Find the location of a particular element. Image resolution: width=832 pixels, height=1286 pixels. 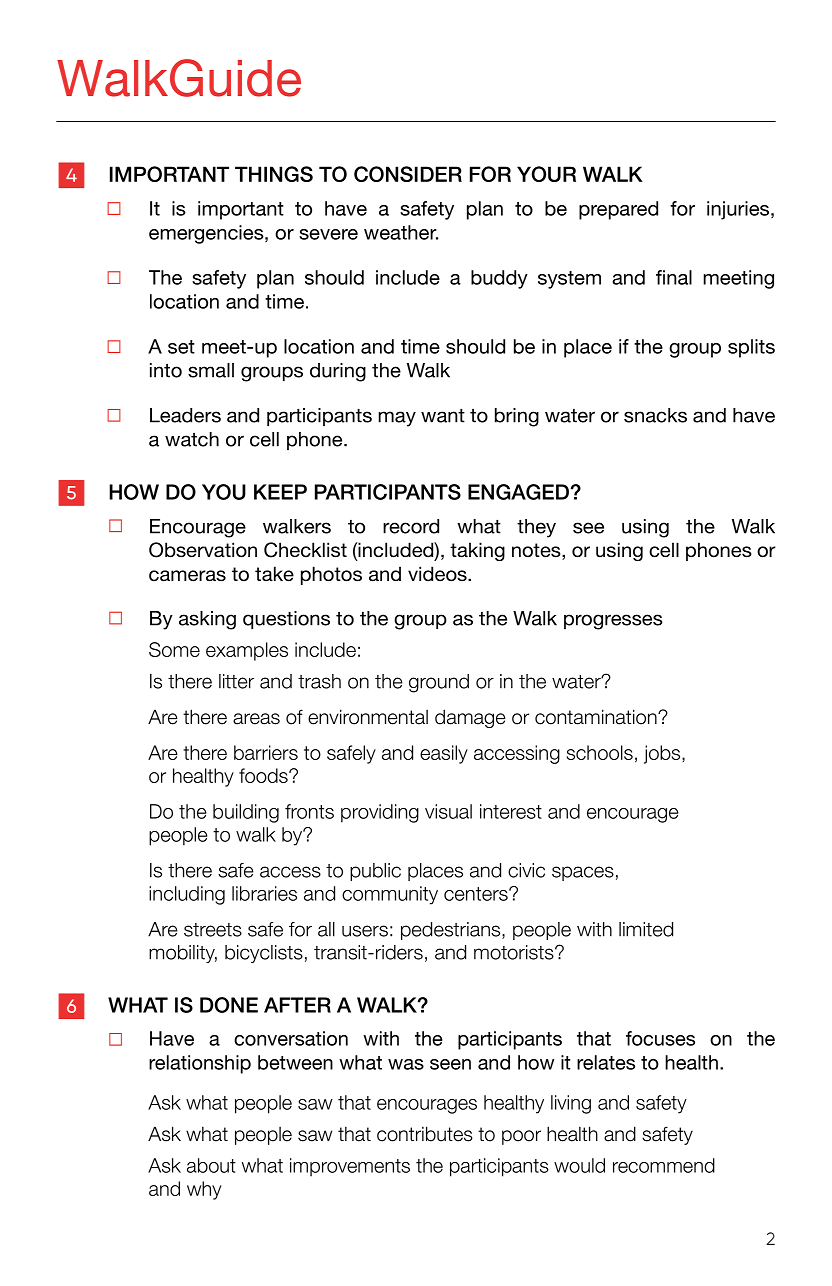

progresses is located at coordinates (613, 622).
